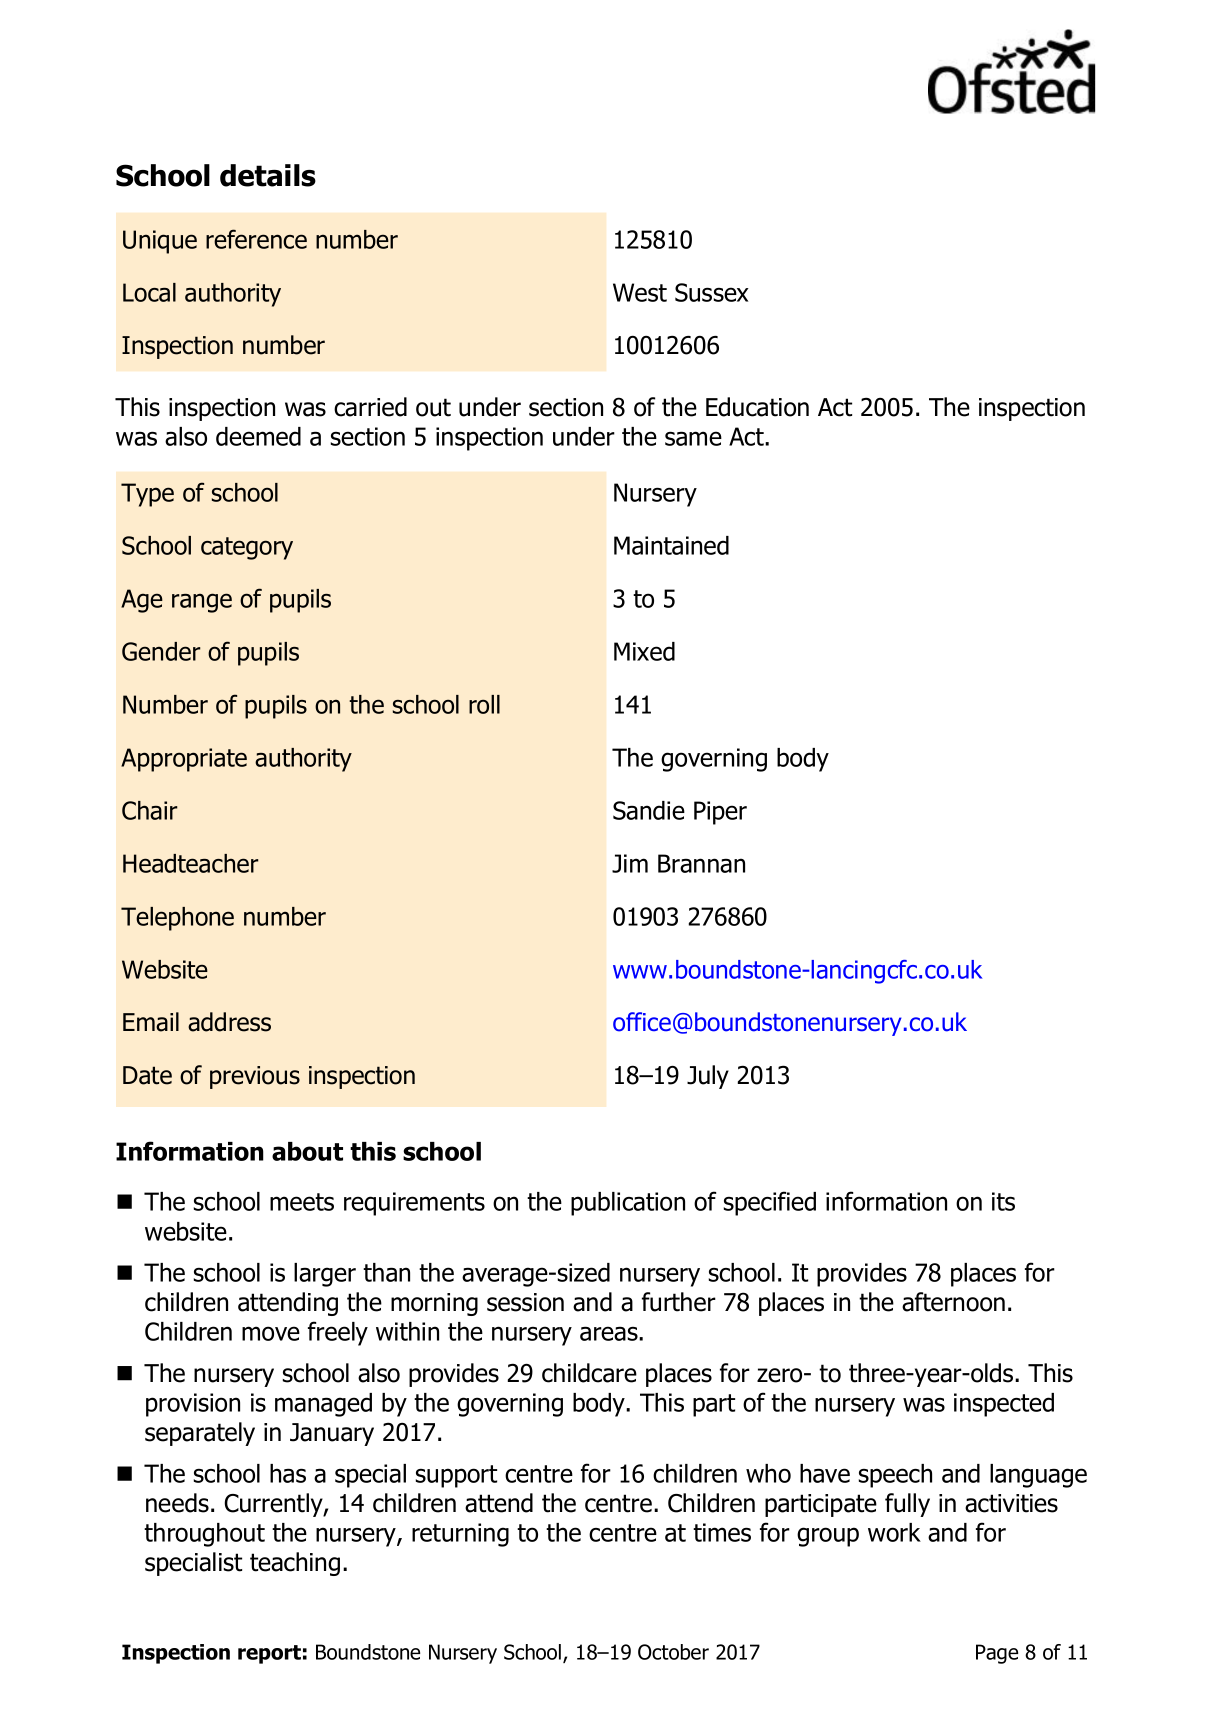  Describe the element at coordinates (177, 919) in the screenshot. I see `Telephone` at that location.
